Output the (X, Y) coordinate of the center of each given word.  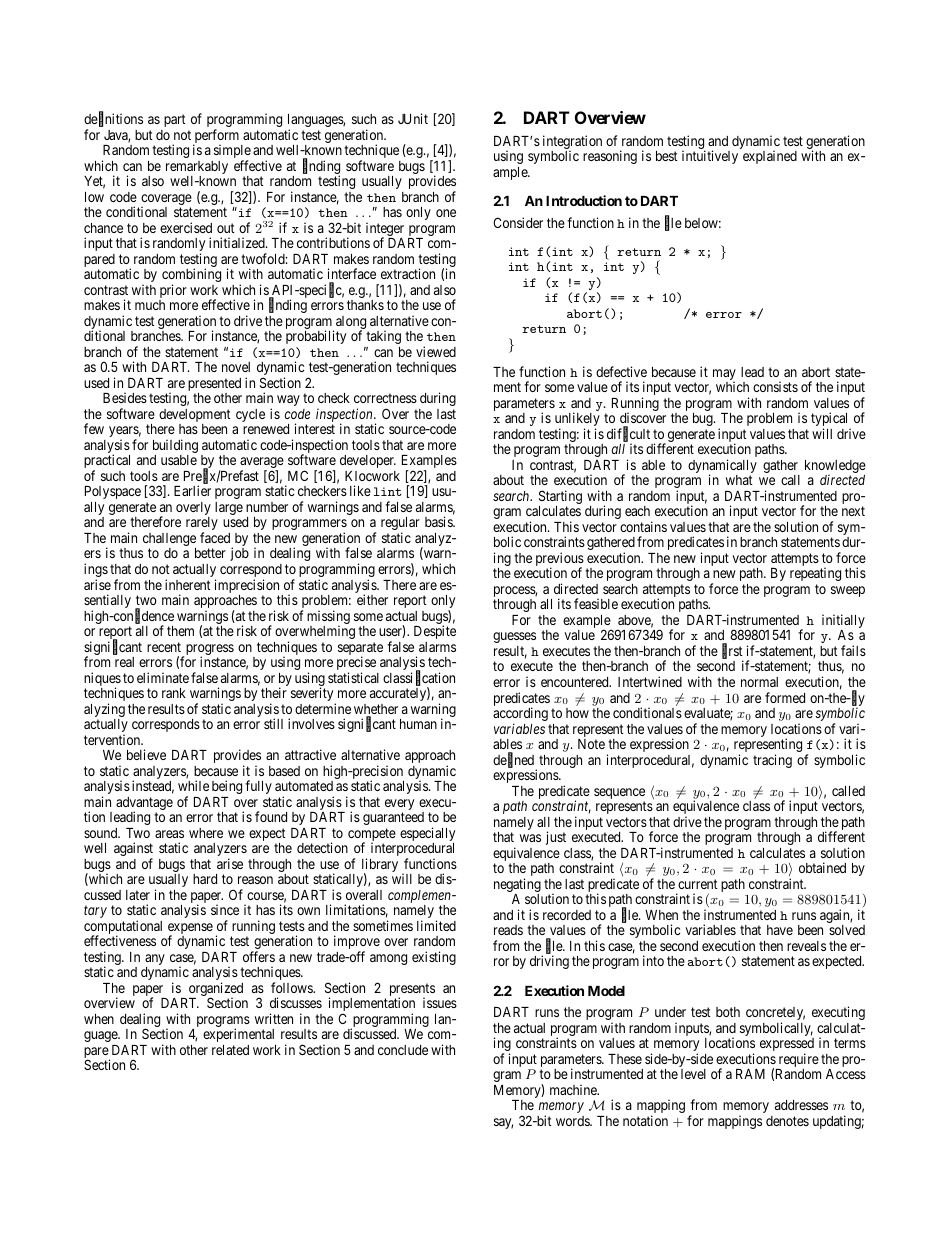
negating (517, 886)
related (230, 1050)
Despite (435, 632)
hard (205, 879)
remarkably (197, 169)
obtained (822, 867)
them (180, 631)
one (446, 213)
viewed (436, 351)
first (732, 651)
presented (214, 386)
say (503, 1123)
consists (775, 386)
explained (770, 157)
